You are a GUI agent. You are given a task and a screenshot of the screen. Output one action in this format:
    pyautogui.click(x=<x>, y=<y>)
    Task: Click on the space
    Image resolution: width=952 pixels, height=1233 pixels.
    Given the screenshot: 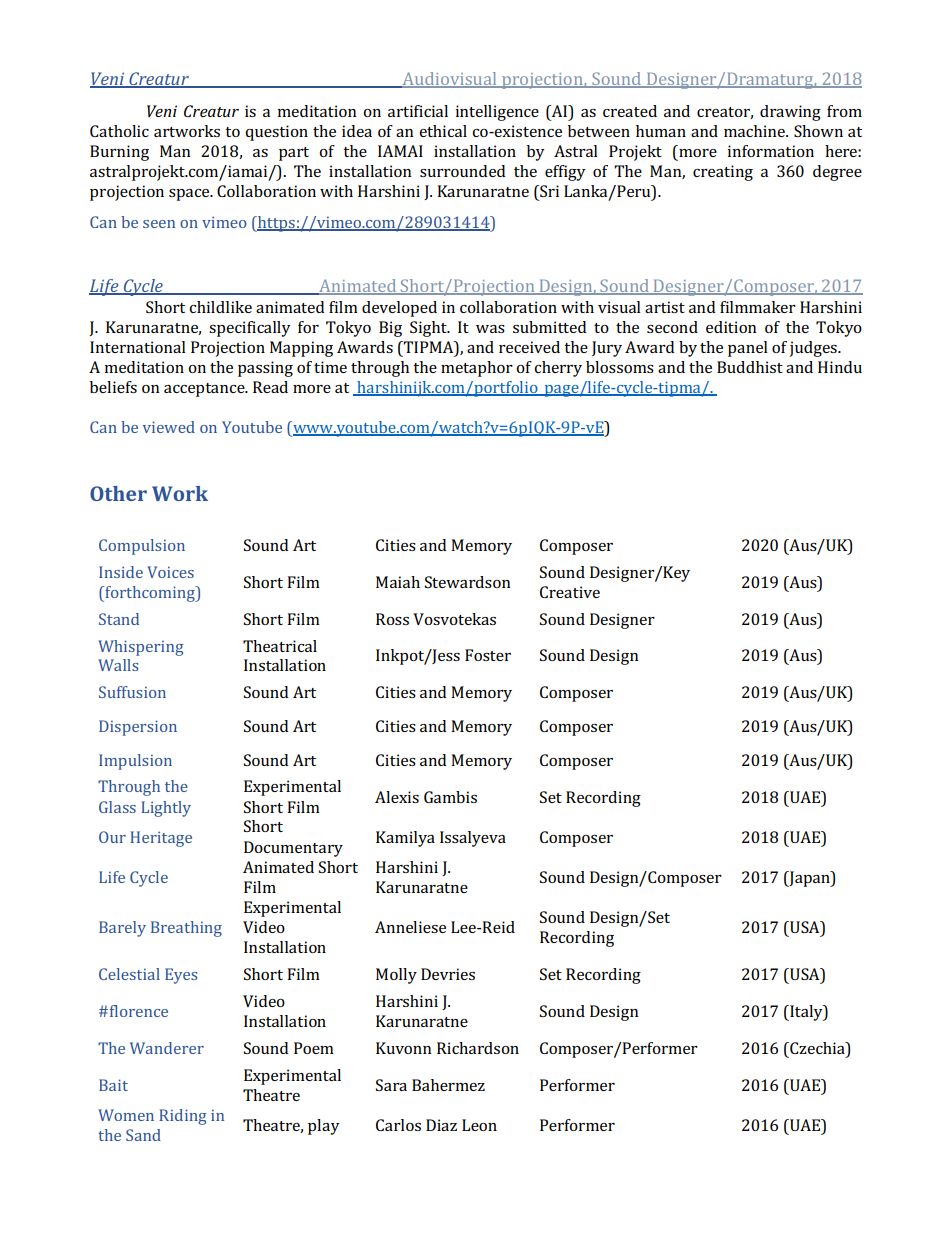 What is the action you would take?
    pyautogui.click(x=190, y=195)
